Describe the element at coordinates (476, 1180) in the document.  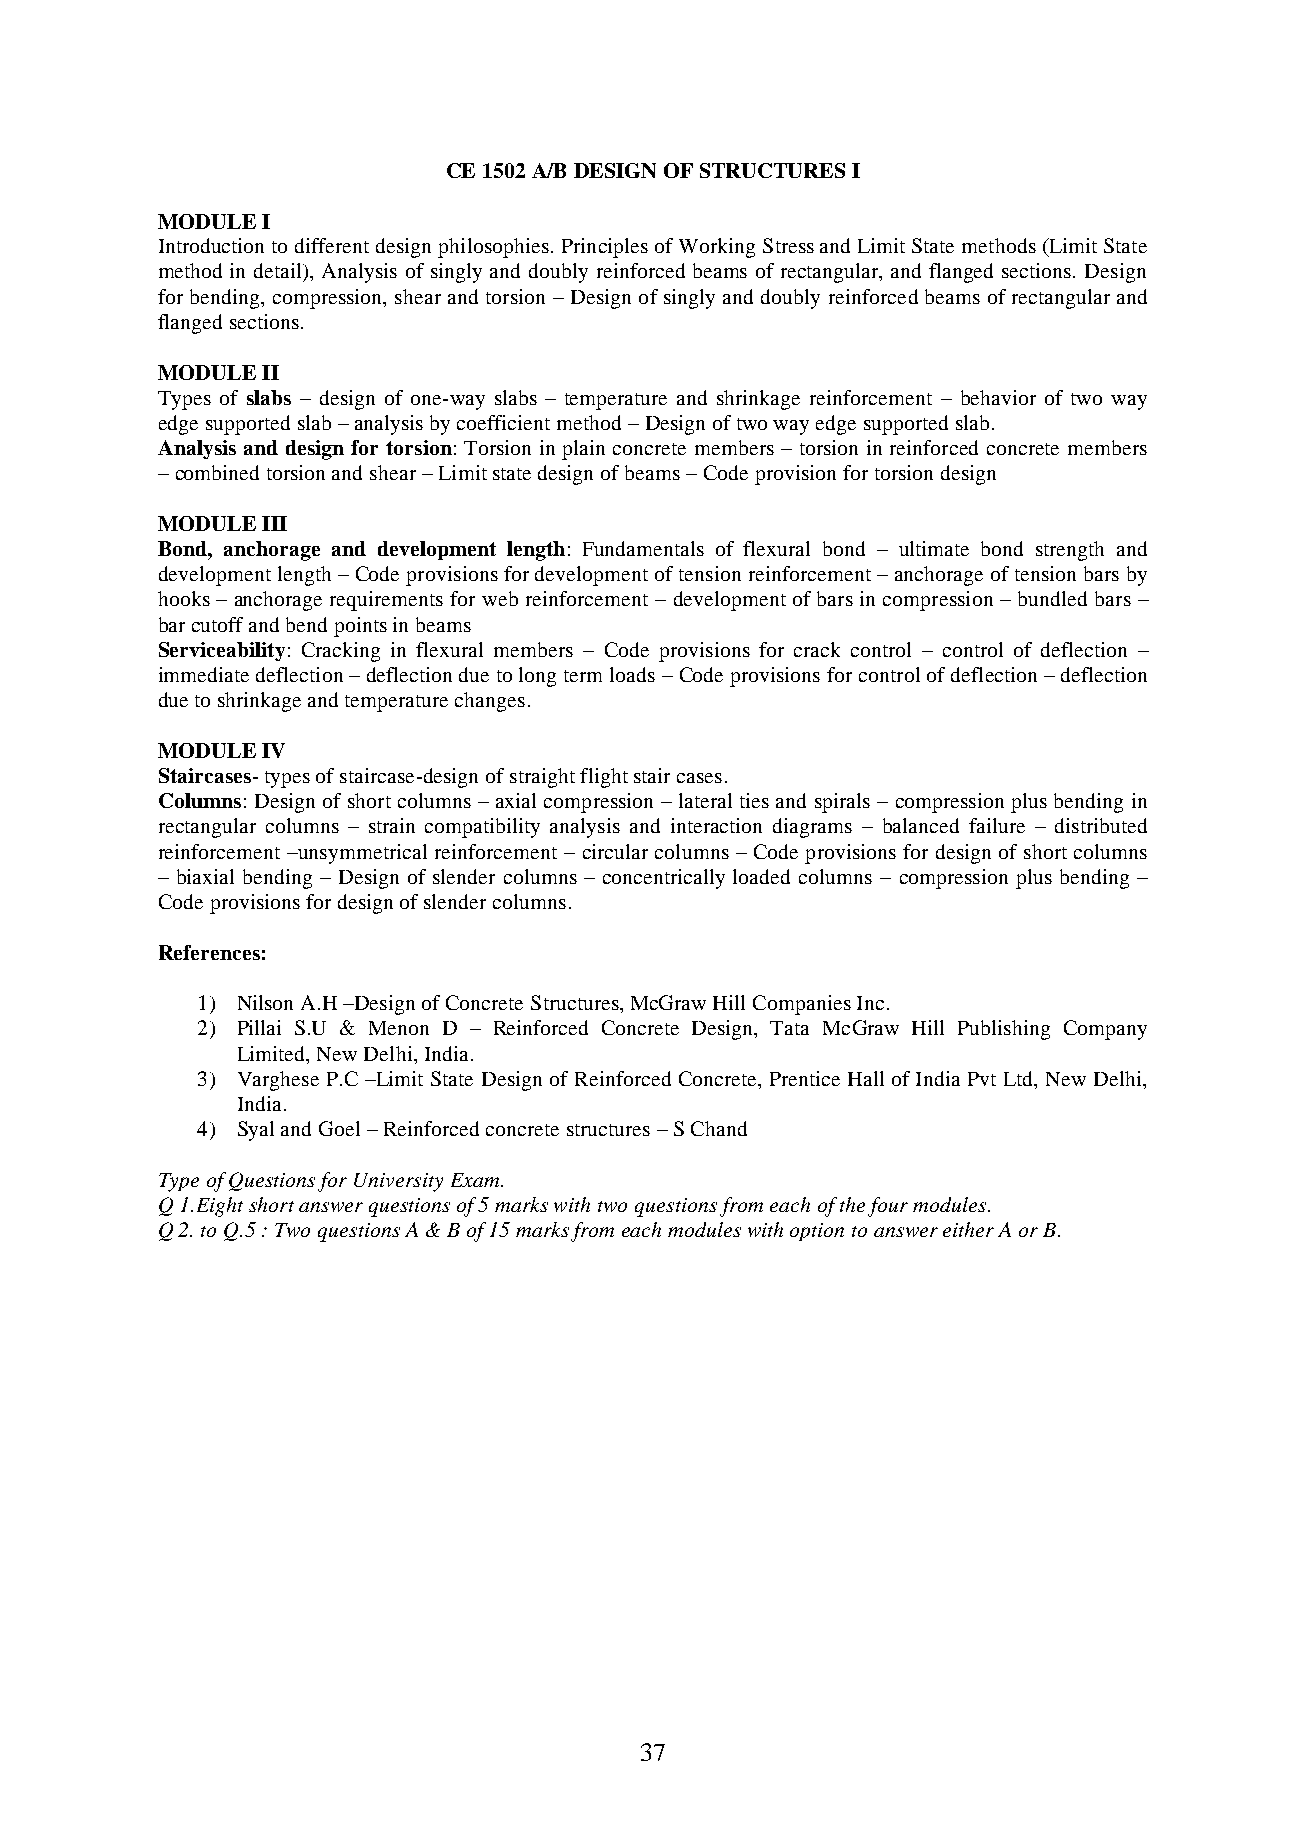
I see `Exam` at that location.
